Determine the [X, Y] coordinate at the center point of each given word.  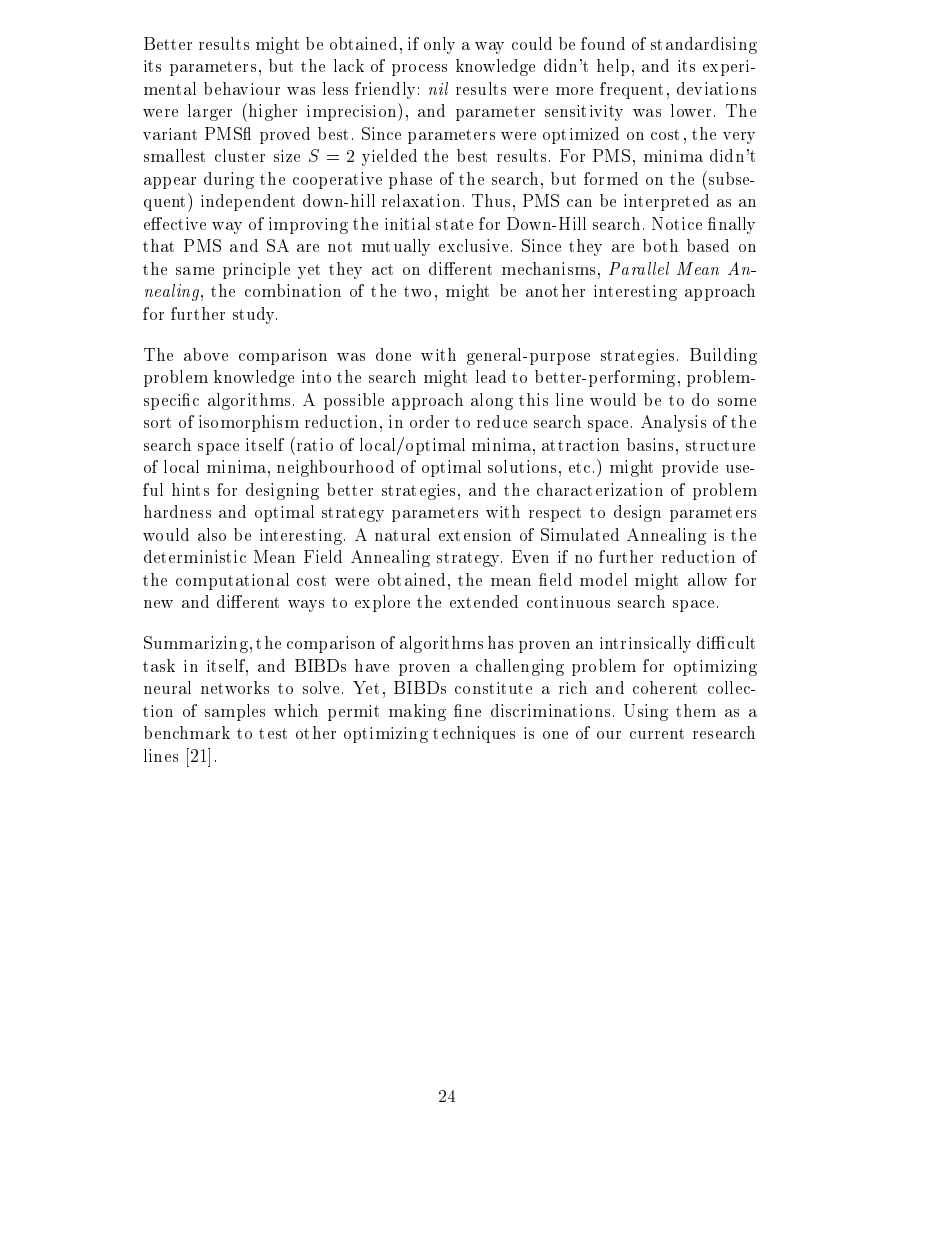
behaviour [242, 88]
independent [248, 202]
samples [235, 712]
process [419, 70]
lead [491, 376]
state [454, 224]
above [206, 354]
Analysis [673, 423]
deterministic [195, 556]
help [613, 67]
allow [707, 579]
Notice [677, 223]
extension [475, 535]
